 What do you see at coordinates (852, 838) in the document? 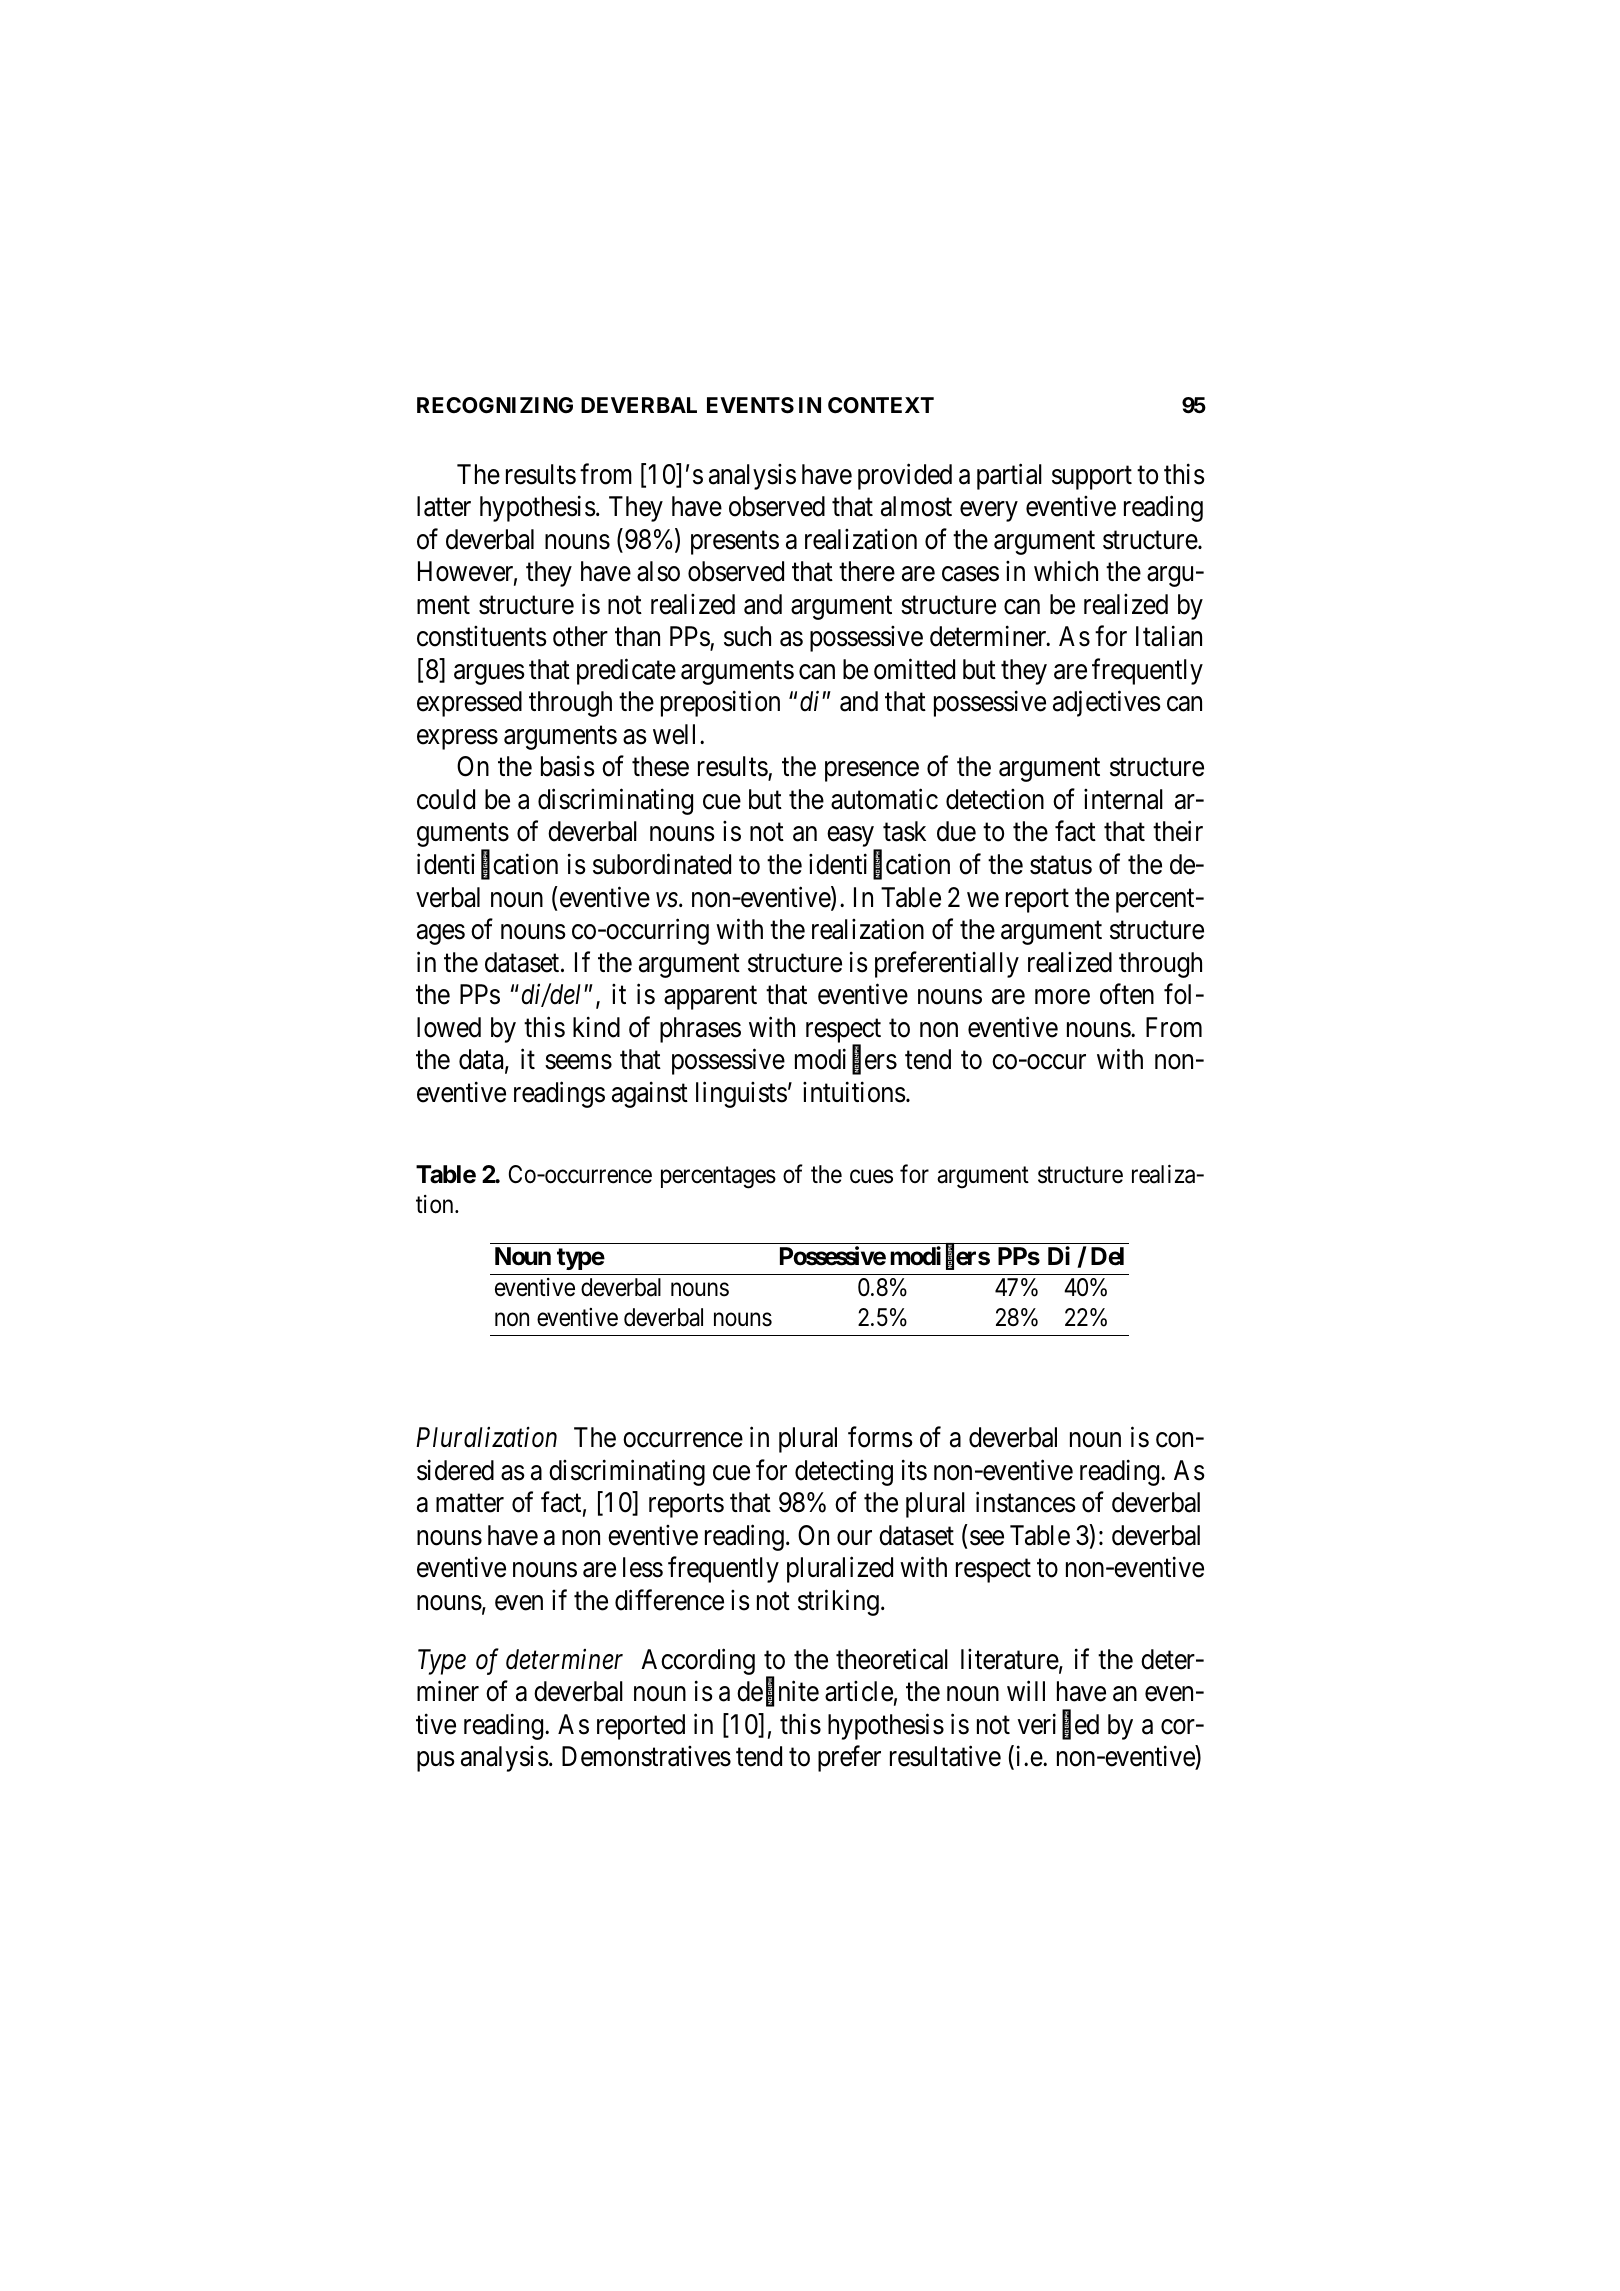
I see `easy` at bounding box center [852, 838].
